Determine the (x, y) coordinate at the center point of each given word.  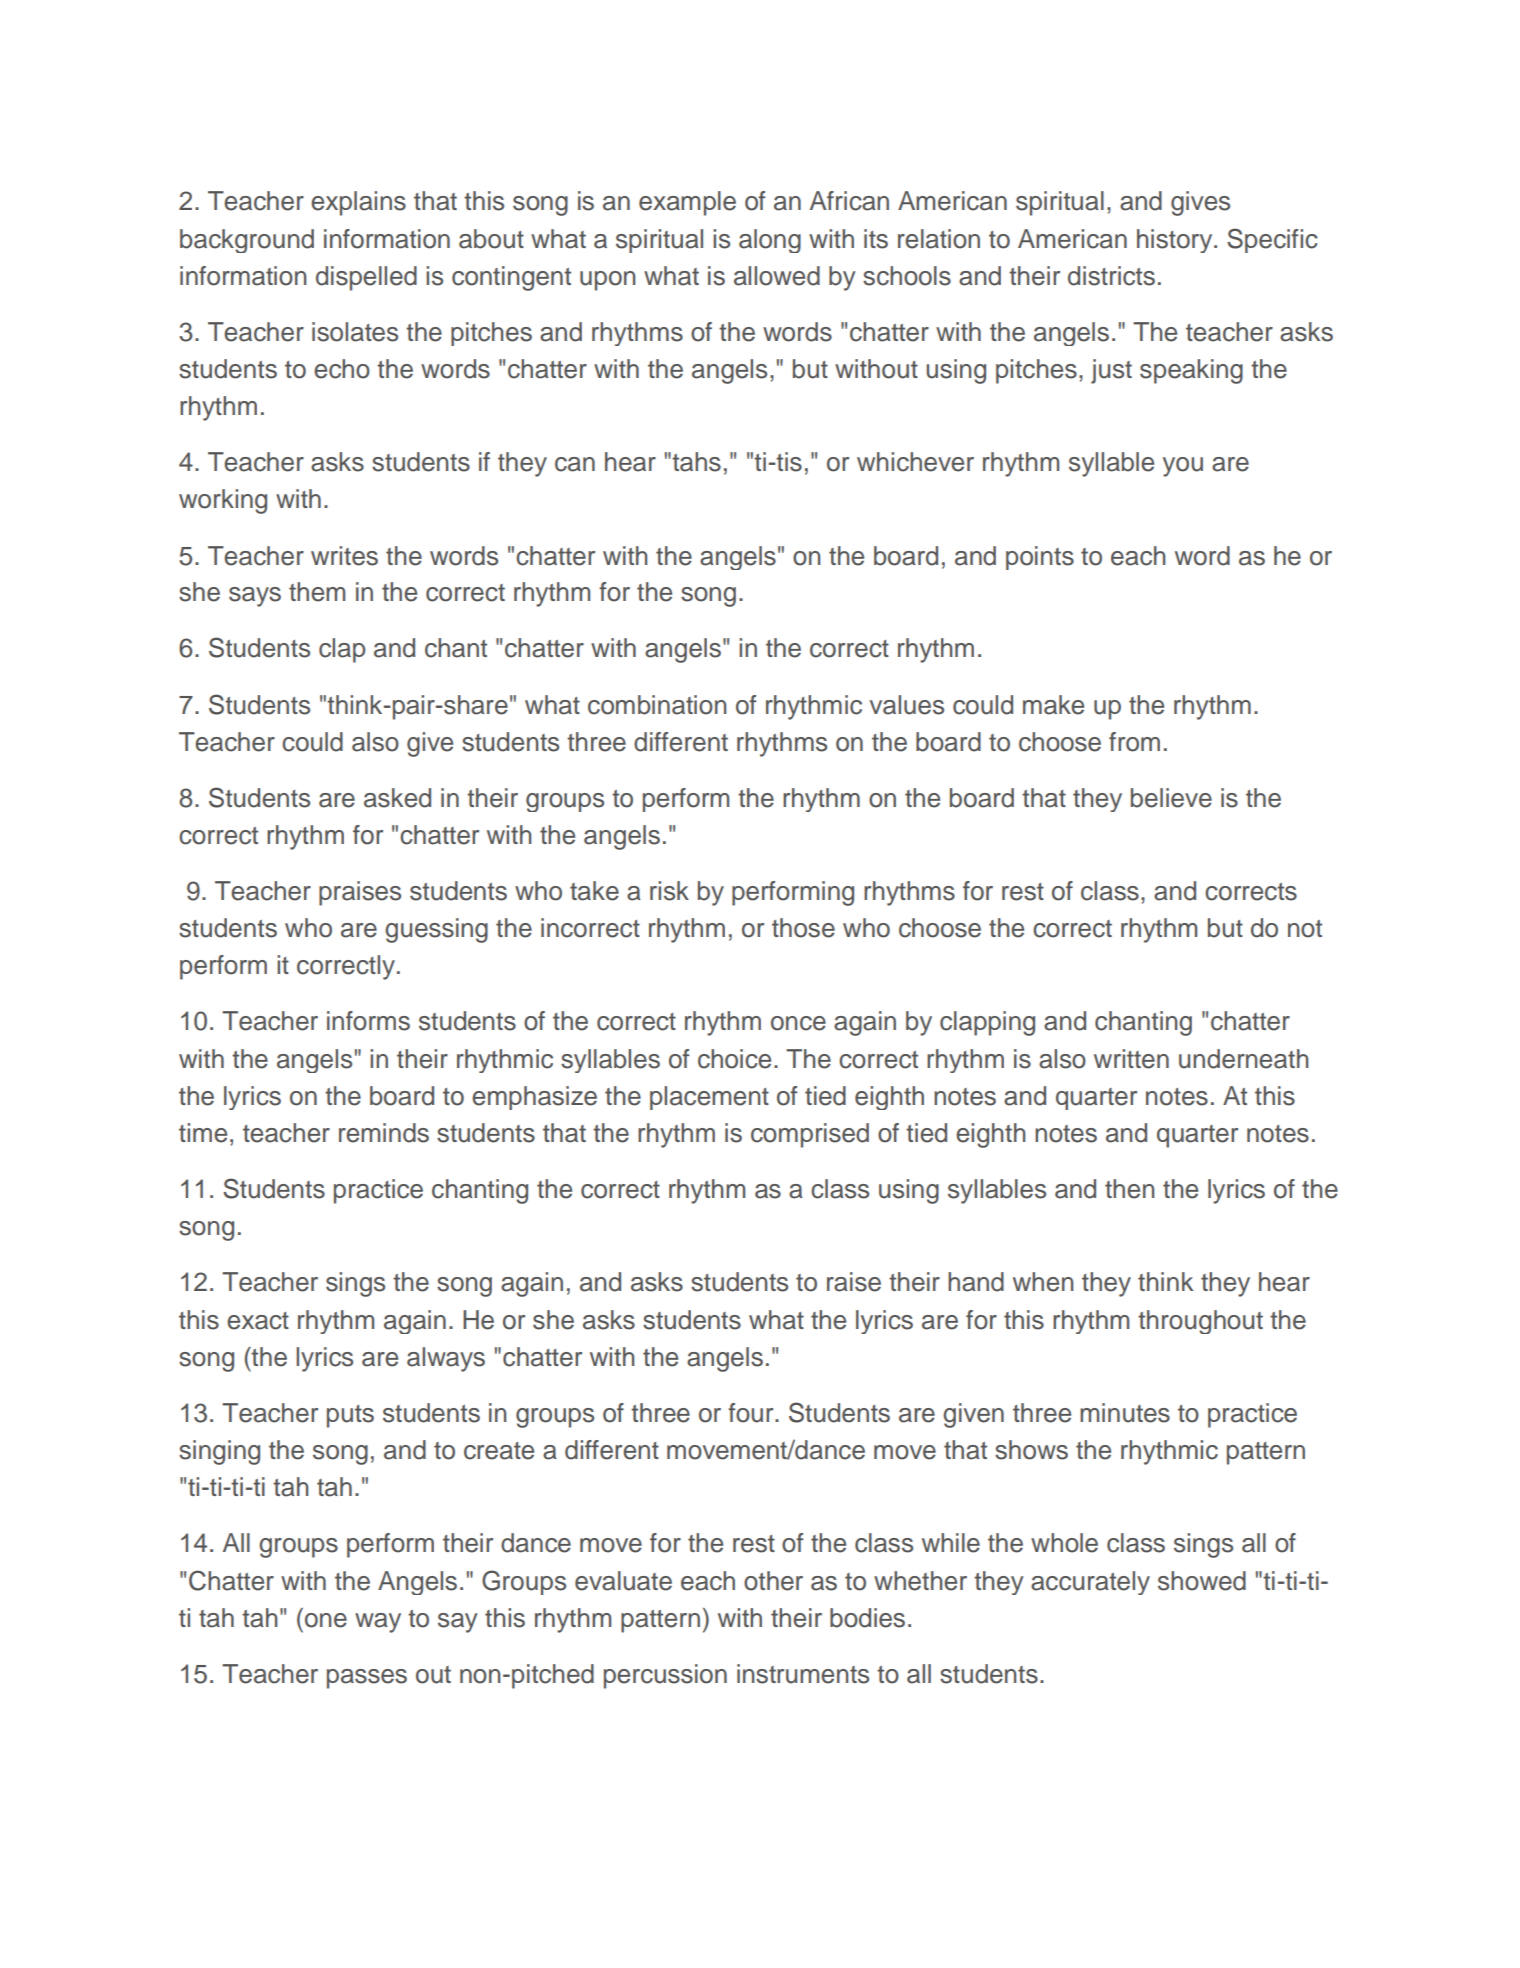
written (1131, 1059)
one (326, 1620)
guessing (436, 930)
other (773, 1581)
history (1176, 241)
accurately (1090, 1583)
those (803, 928)
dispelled (366, 278)
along (770, 241)
